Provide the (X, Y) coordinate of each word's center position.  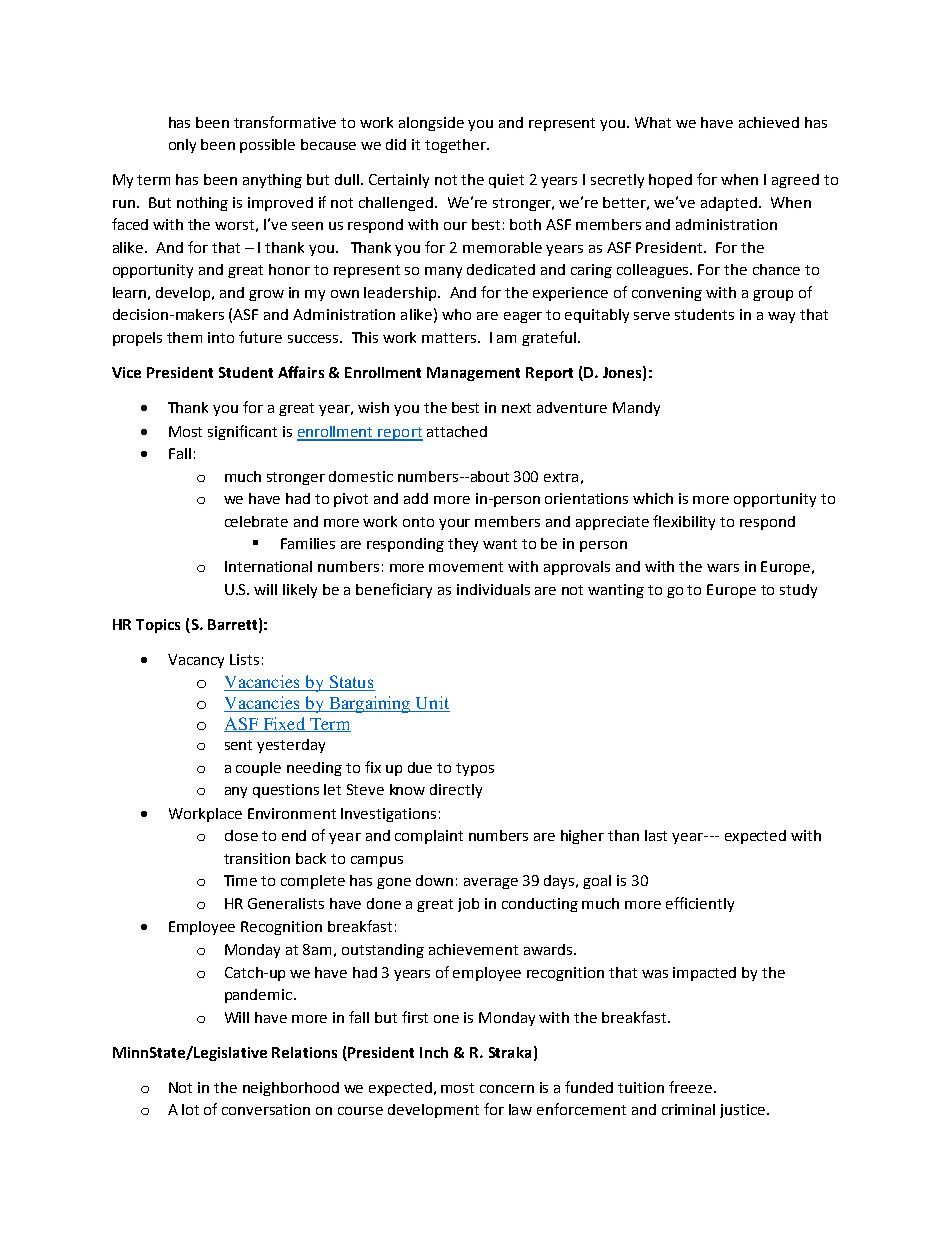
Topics (158, 626)
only (182, 146)
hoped (670, 181)
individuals (493, 589)
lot (190, 1109)
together (457, 146)
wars (723, 568)
